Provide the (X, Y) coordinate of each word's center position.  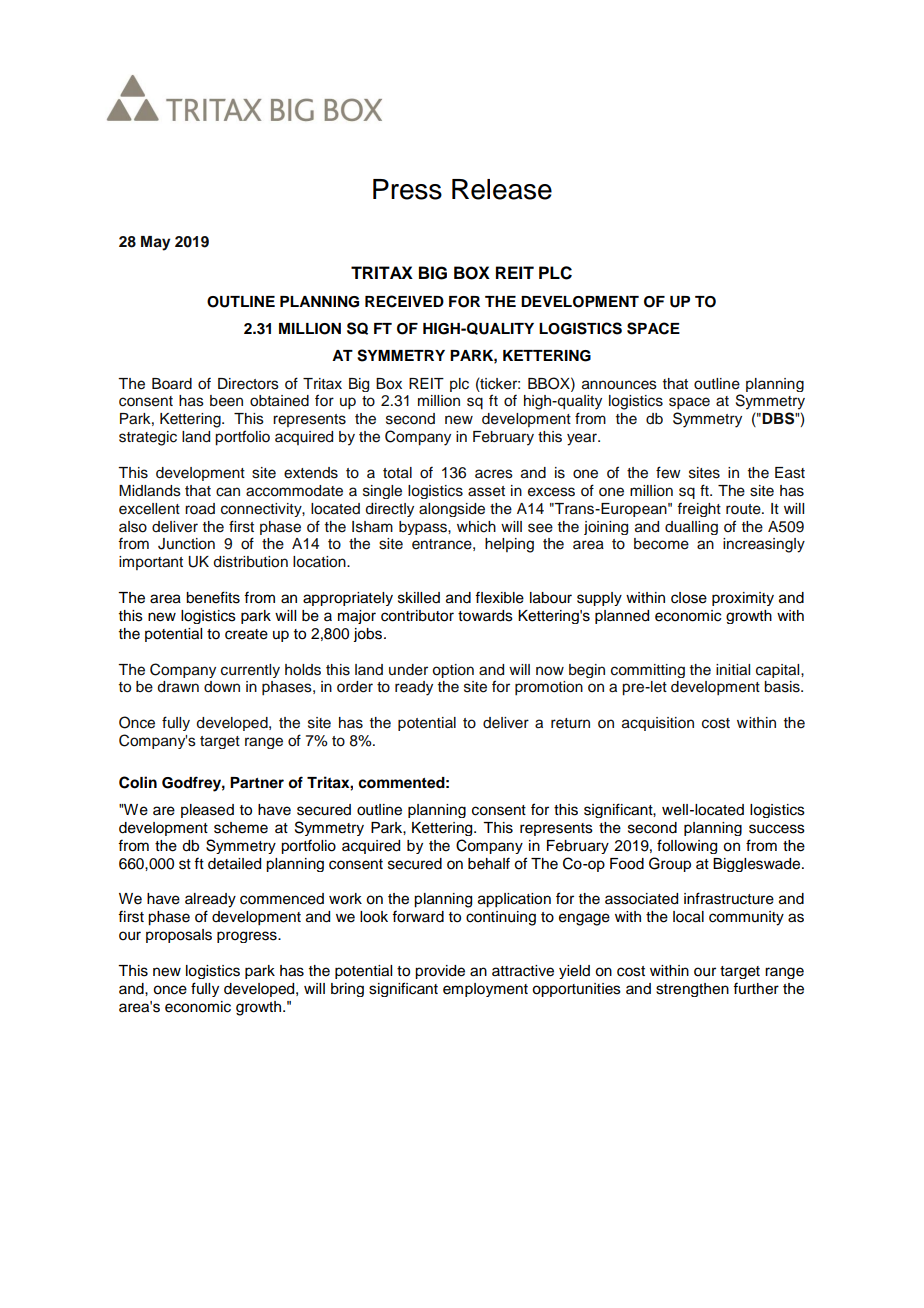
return (570, 723)
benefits (213, 597)
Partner (257, 783)
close (689, 598)
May (155, 243)
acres (494, 474)
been (226, 401)
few (668, 472)
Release (502, 189)
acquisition (658, 724)
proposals (179, 936)
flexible (499, 597)
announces (619, 385)
